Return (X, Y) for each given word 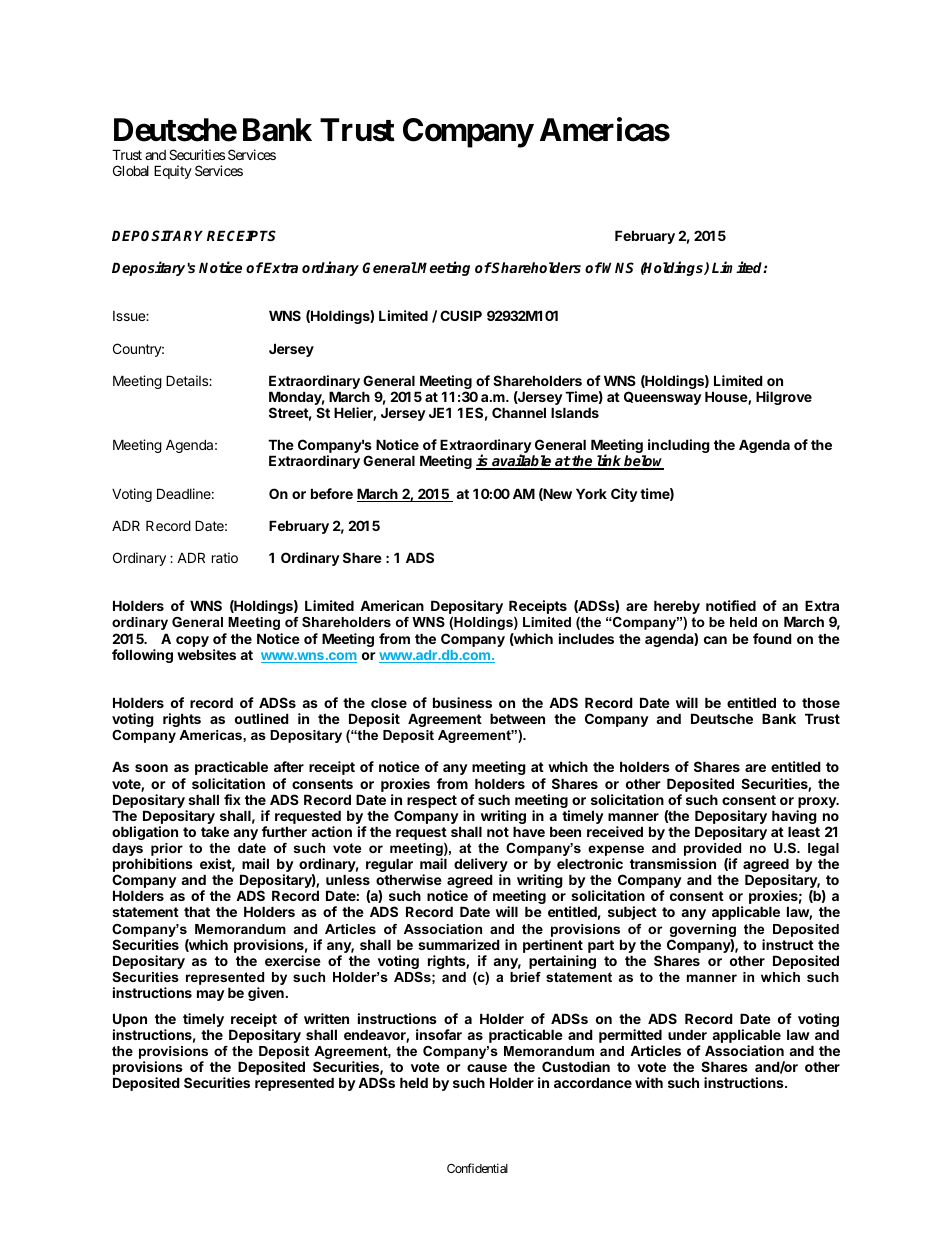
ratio (225, 557)
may (211, 995)
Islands (575, 412)
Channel (519, 412)
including (679, 446)
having (794, 818)
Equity (173, 172)
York (591, 493)
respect (432, 801)
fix (232, 799)
